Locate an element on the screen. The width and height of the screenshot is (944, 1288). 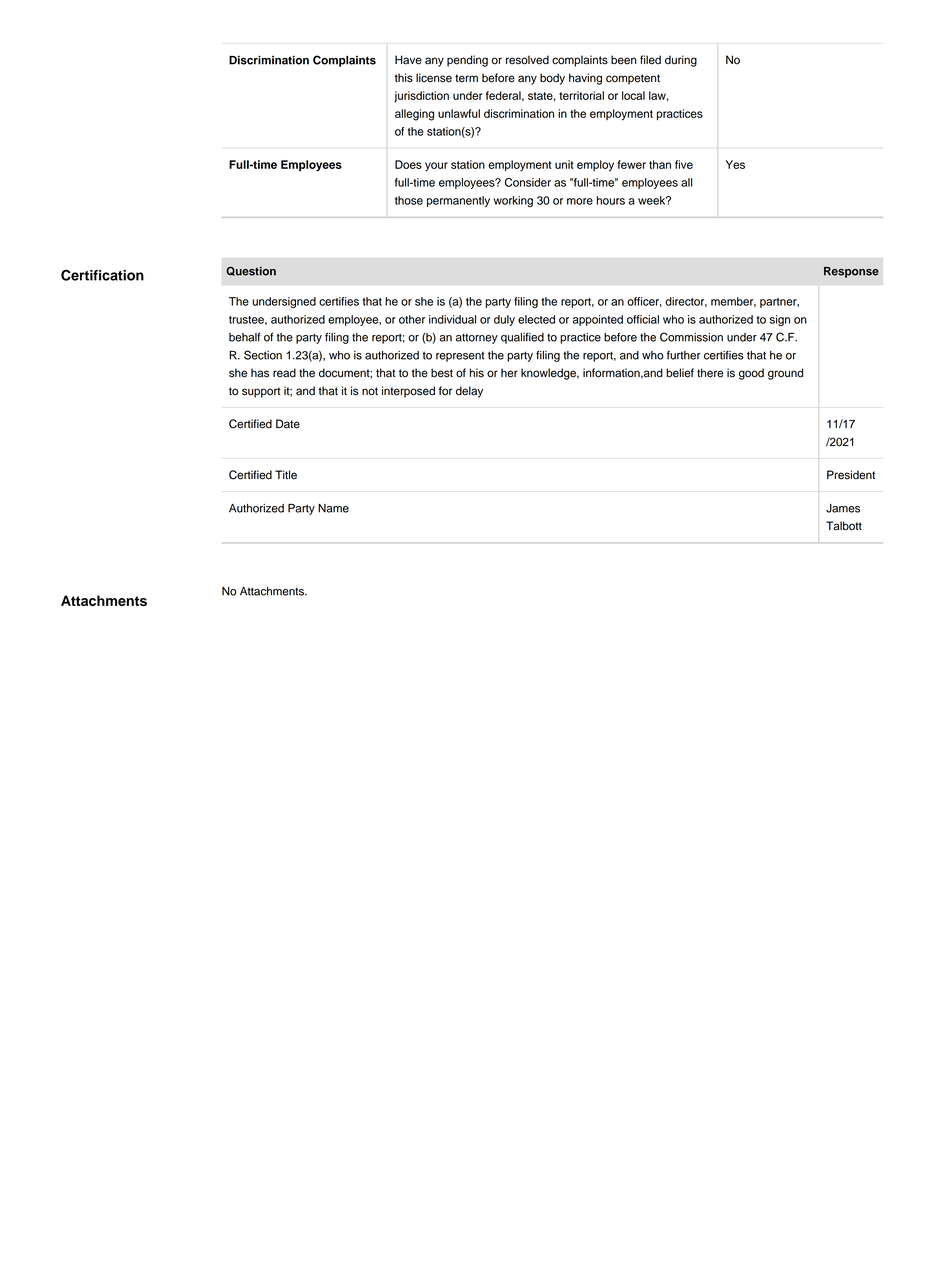
Title is located at coordinates (286, 475).
